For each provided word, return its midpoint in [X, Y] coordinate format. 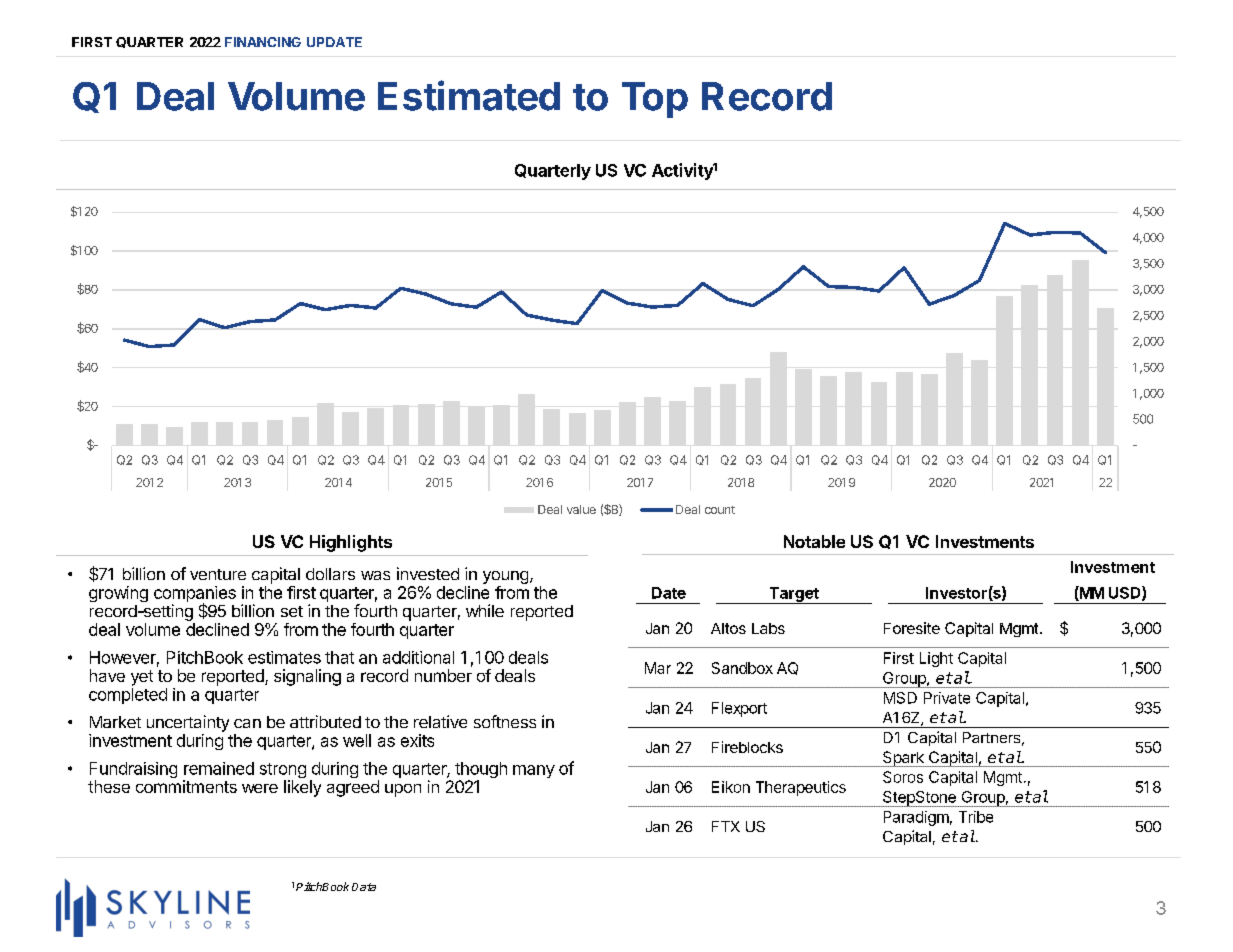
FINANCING [263, 42]
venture [218, 574]
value [581, 509]
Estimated [469, 95]
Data [364, 887]
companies [195, 595]
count [720, 510]
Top [655, 100]
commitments [186, 786]
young [505, 577]
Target [794, 595]
